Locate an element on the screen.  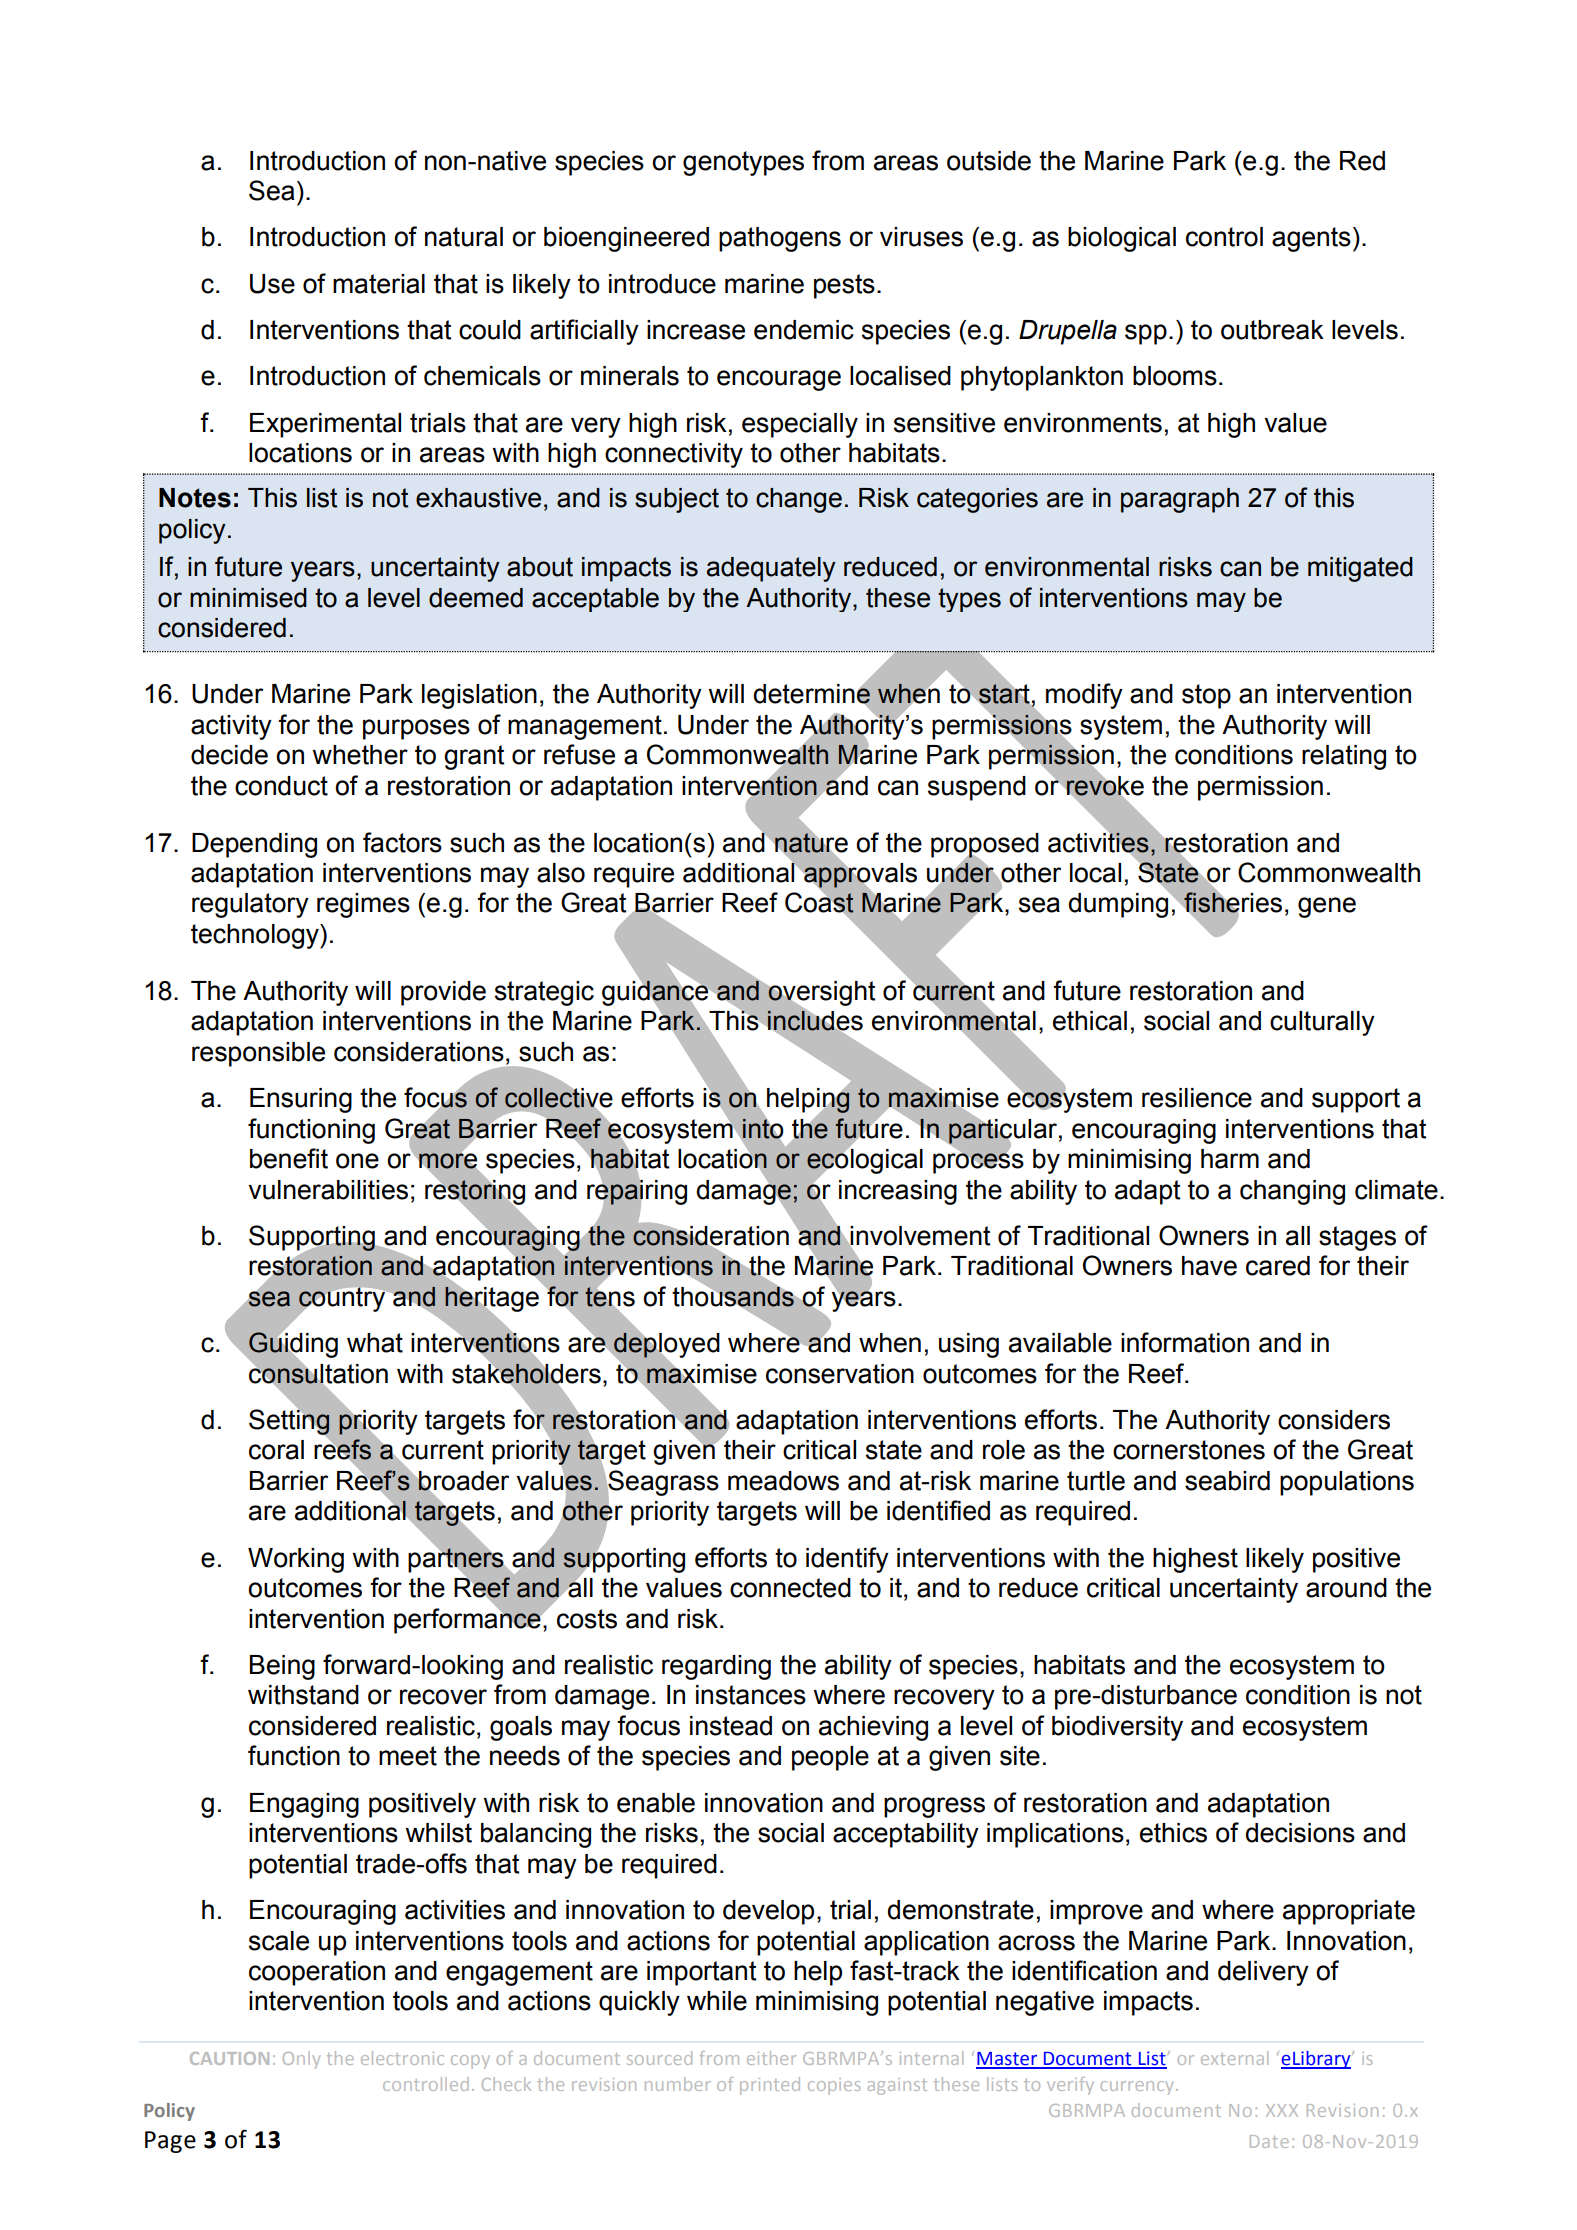
minimised is located at coordinates (248, 598).
